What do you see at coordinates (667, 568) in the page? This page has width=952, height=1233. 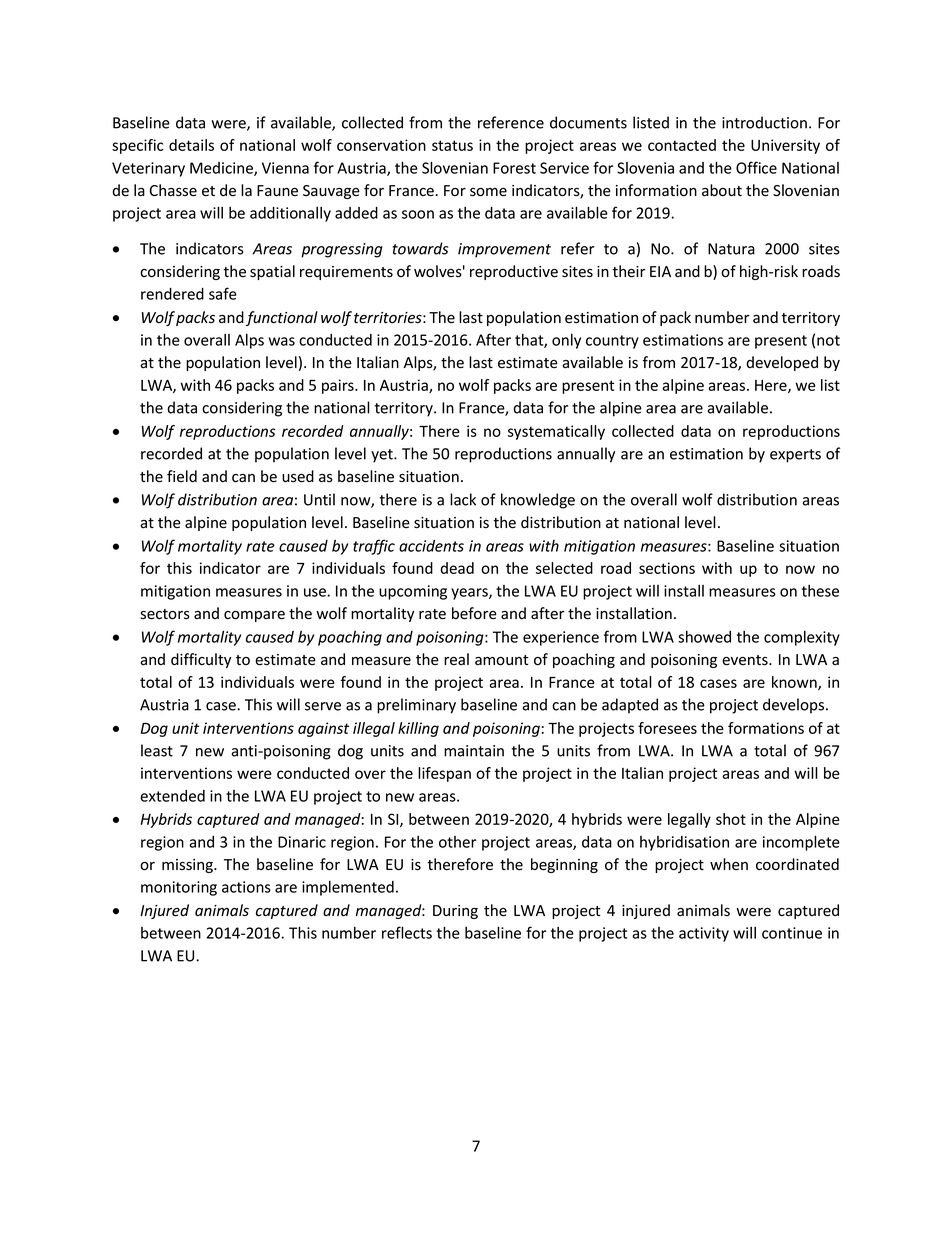 I see `sections` at bounding box center [667, 568].
